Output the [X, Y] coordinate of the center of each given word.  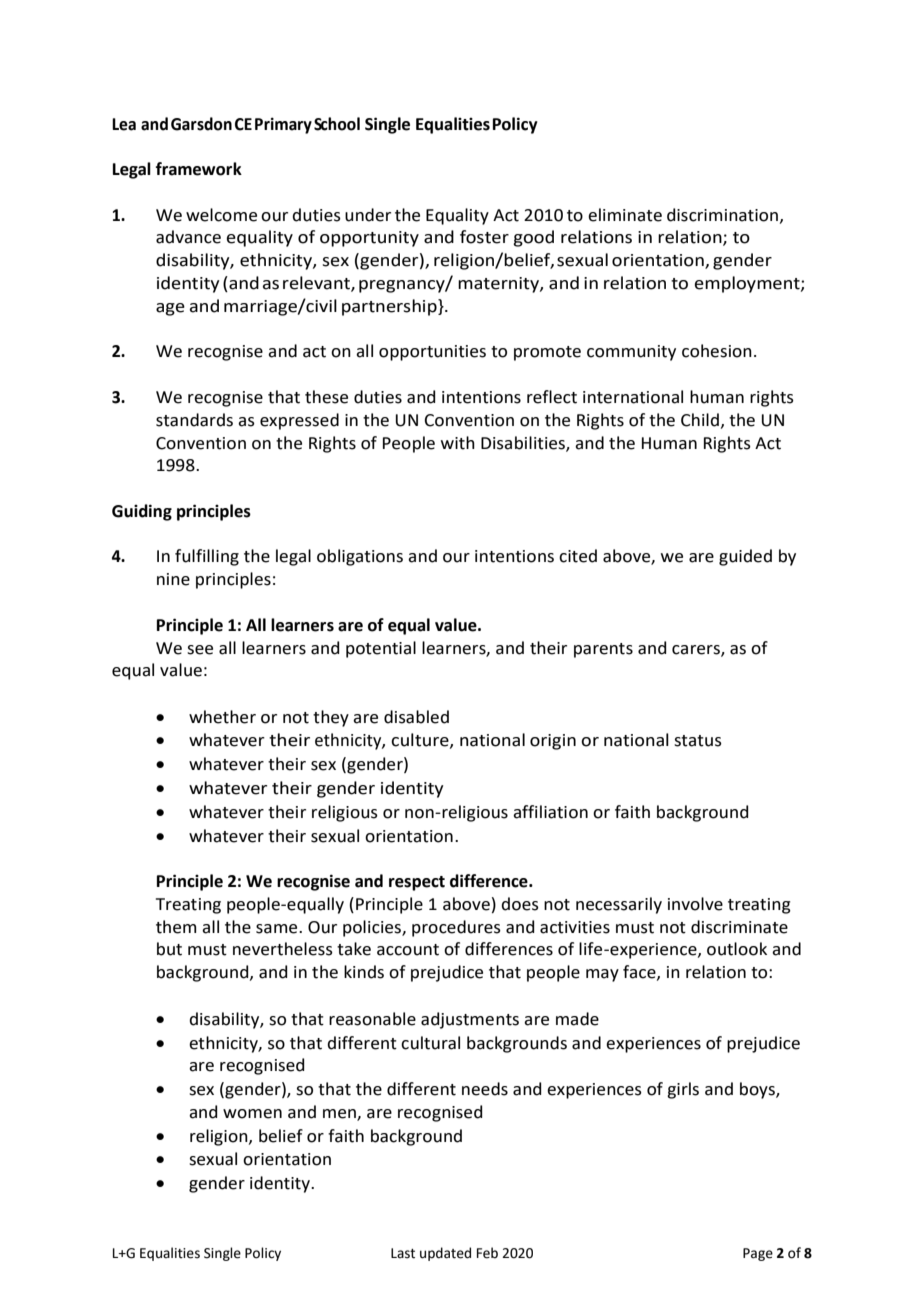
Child [700, 420]
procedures [456, 928]
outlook [737, 949]
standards [194, 420]
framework [199, 169]
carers [697, 650]
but [169, 949]
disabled [416, 717]
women [252, 1114]
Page [758, 1254]
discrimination [724, 215]
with [458, 443]
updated [445, 1254]
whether [222, 717]
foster [484, 237]
